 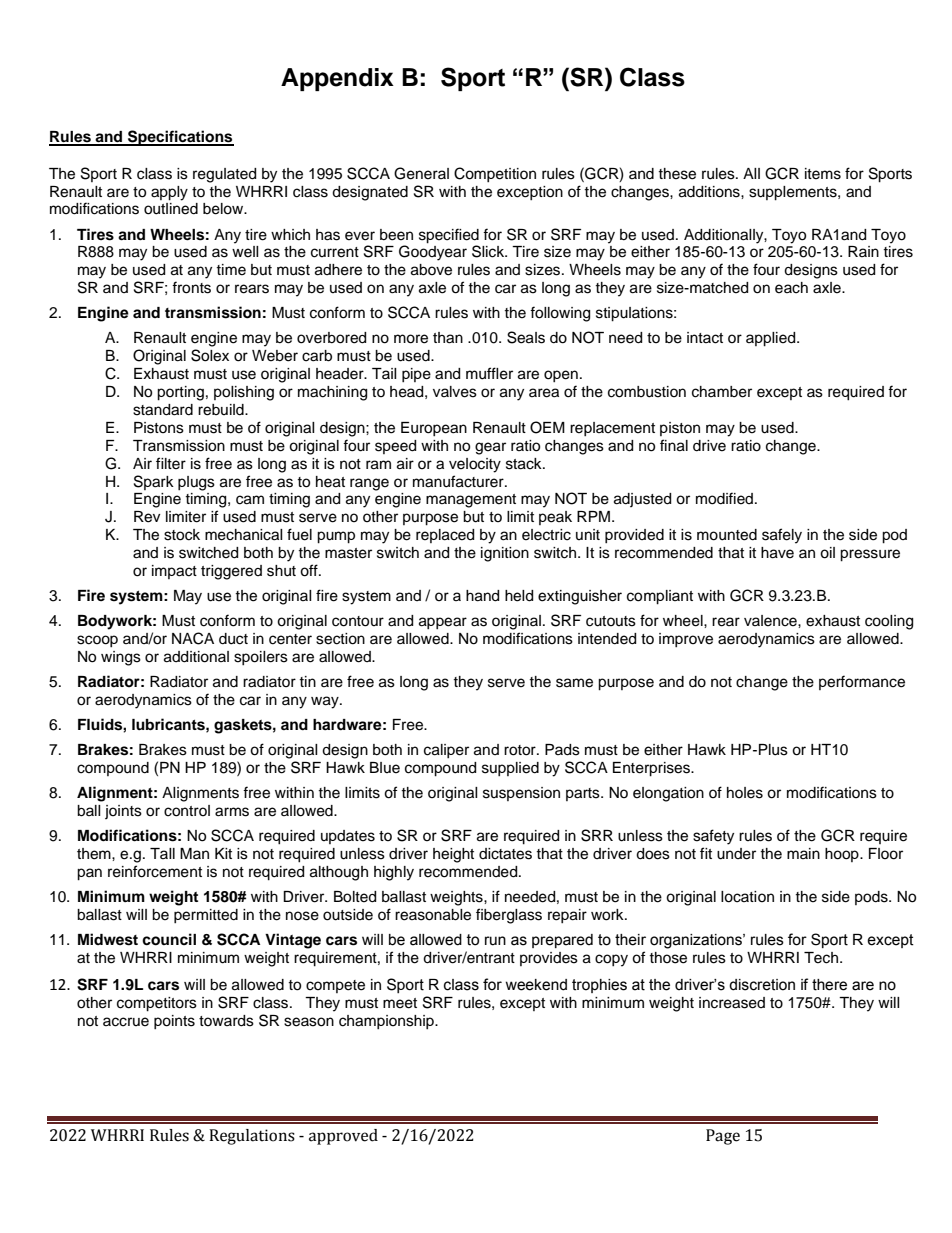 What do you see at coordinates (772, 339) in the screenshot?
I see `applied` at bounding box center [772, 339].
